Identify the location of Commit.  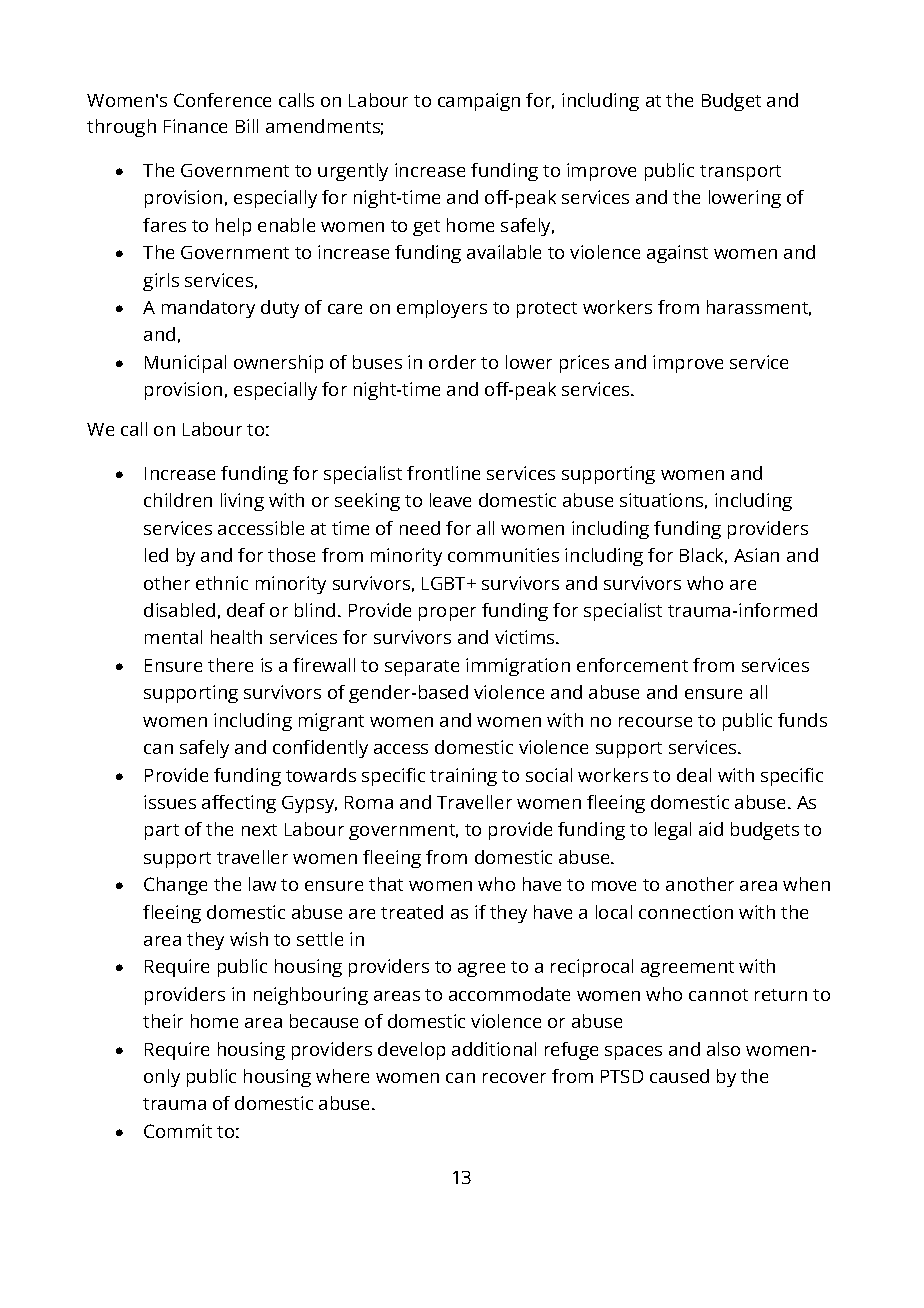
(178, 1131).
